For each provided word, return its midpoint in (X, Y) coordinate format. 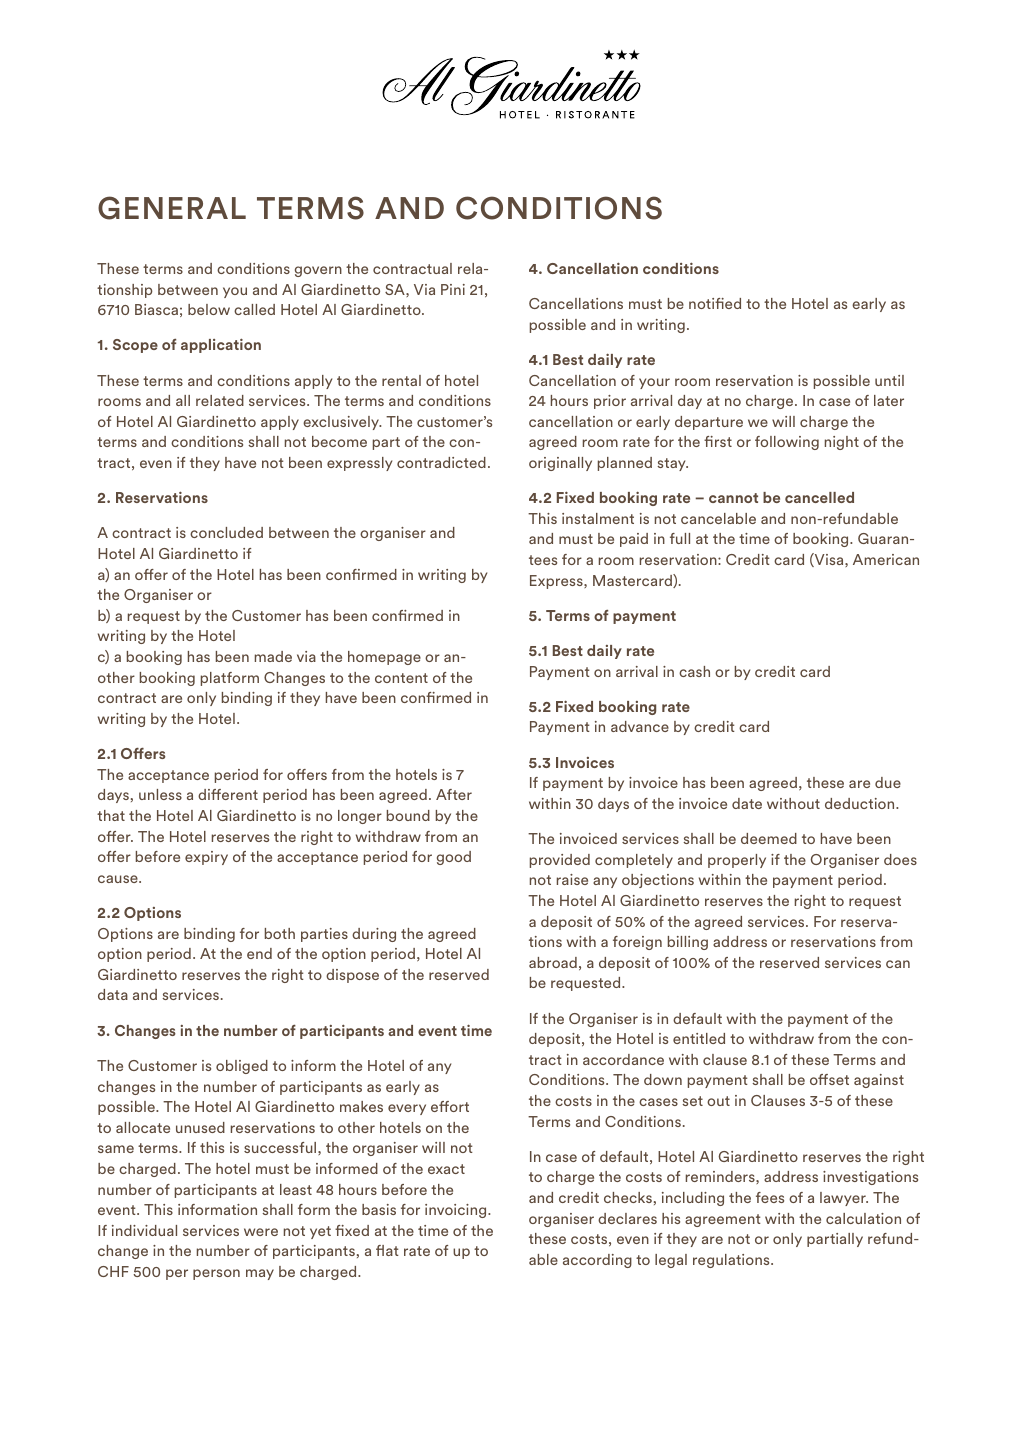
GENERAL (172, 208)
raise (572, 879)
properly (737, 861)
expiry (206, 858)
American (886, 559)
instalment (598, 518)
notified (715, 303)
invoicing (457, 1211)
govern (318, 271)
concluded (226, 532)
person (216, 1274)
